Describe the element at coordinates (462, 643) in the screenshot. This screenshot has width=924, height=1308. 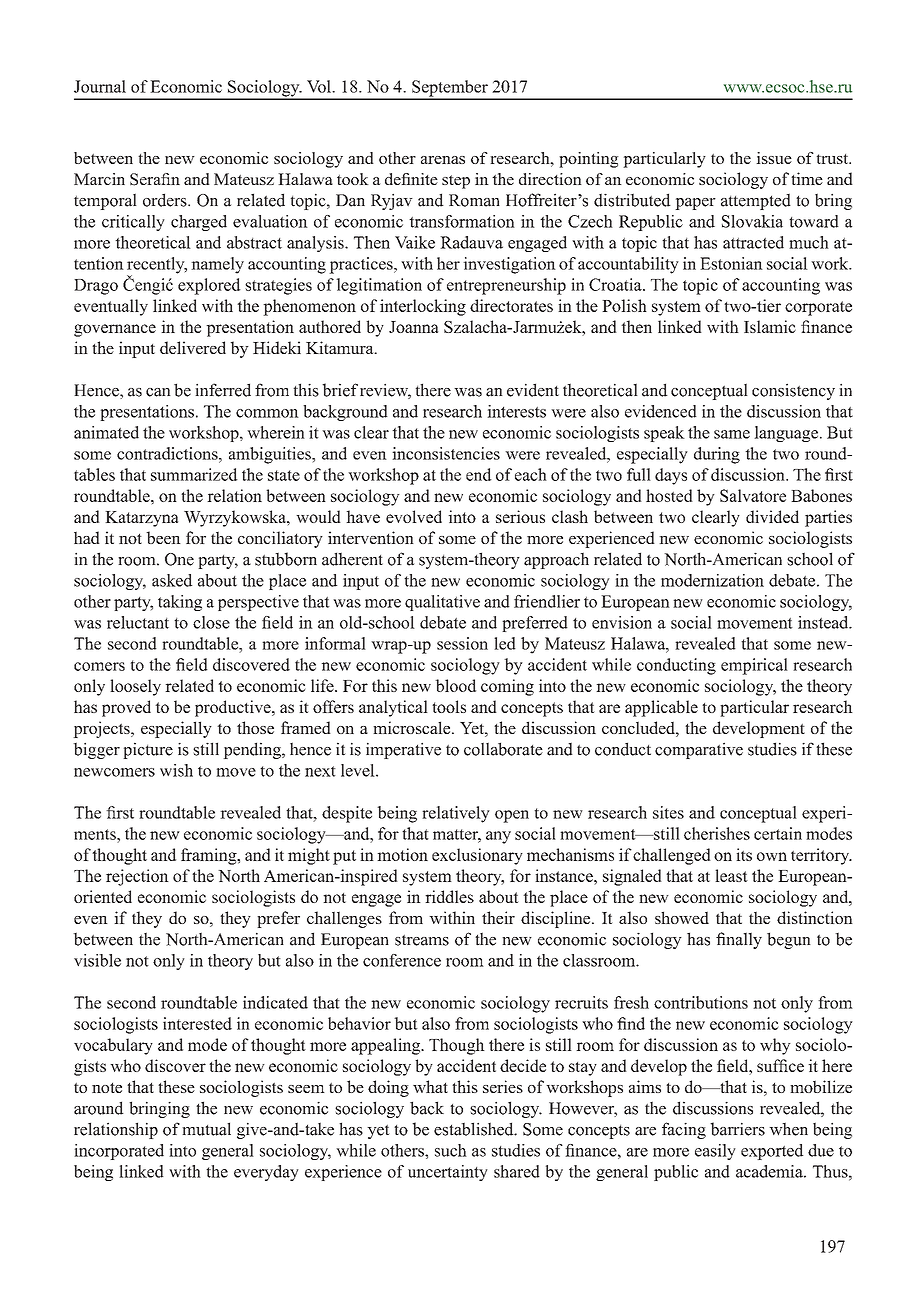
I see `session` at that location.
